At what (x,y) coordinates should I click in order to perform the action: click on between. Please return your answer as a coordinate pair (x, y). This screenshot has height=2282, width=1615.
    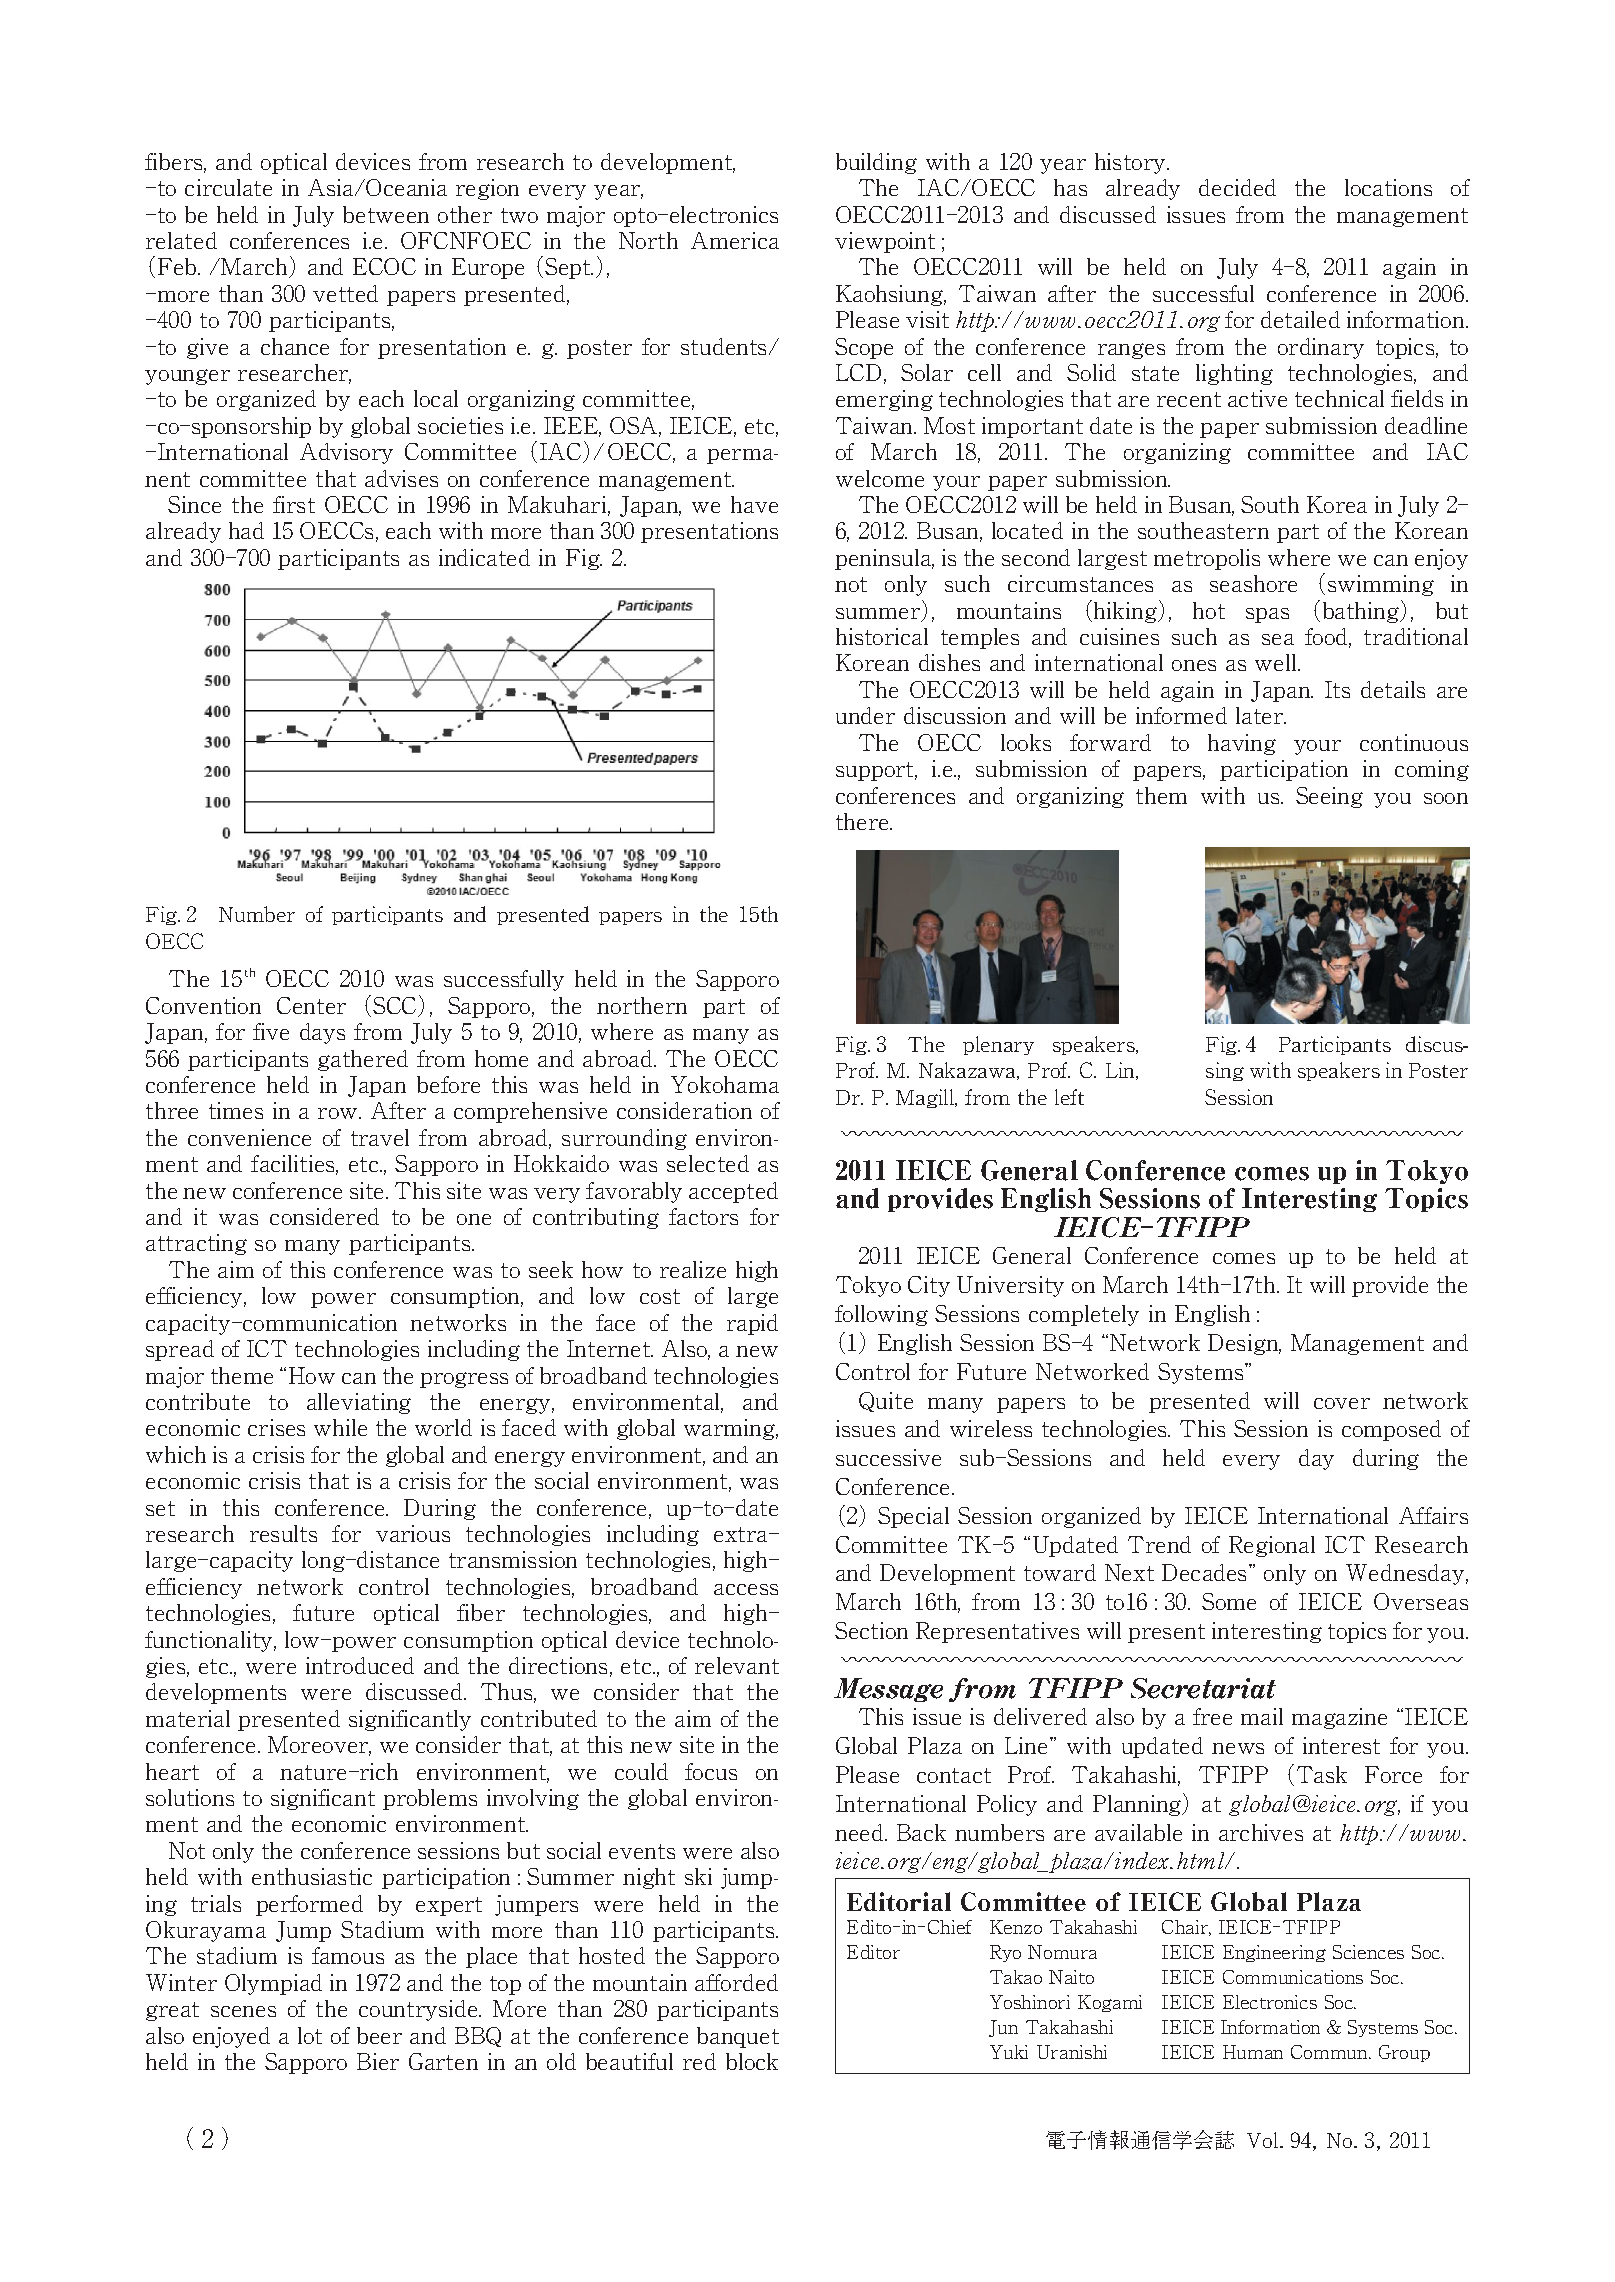
    Looking at the image, I should click on (386, 214).
